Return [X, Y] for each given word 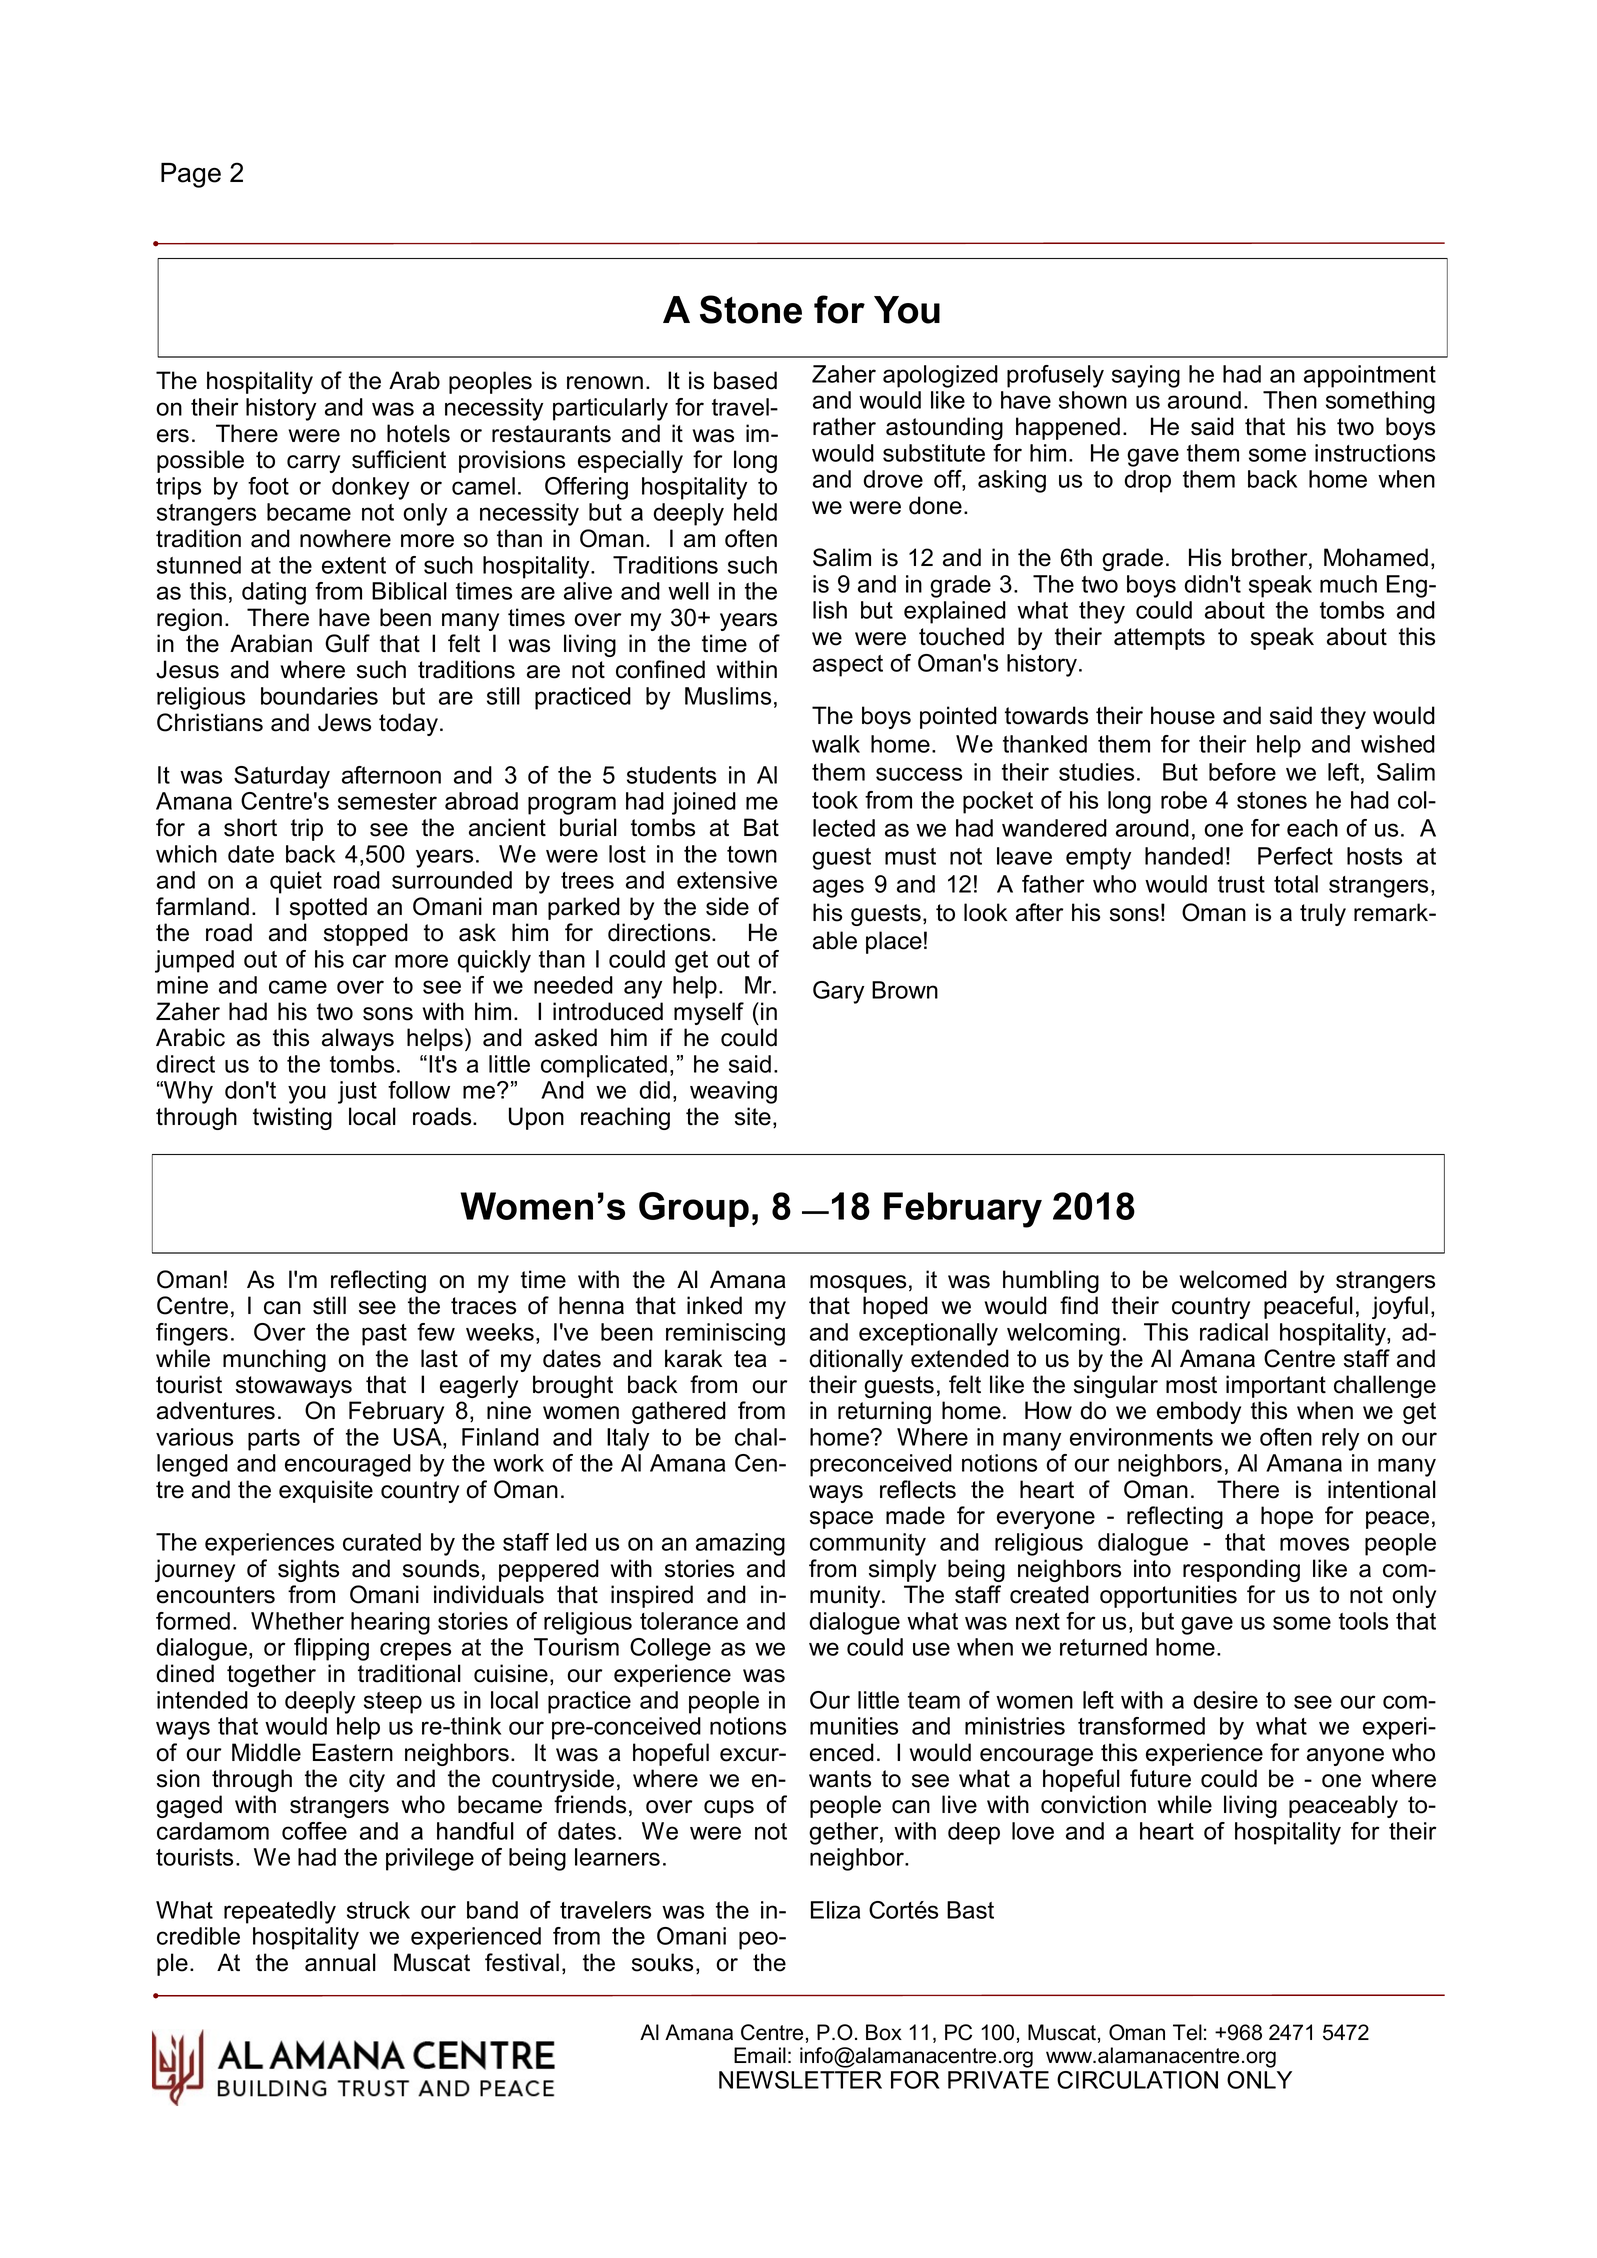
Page [191, 175]
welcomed [1233, 1279]
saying [1146, 376]
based [745, 380]
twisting [292, 1118]
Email [760, 2055]
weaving [733, 1092]
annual [340, 1962]
